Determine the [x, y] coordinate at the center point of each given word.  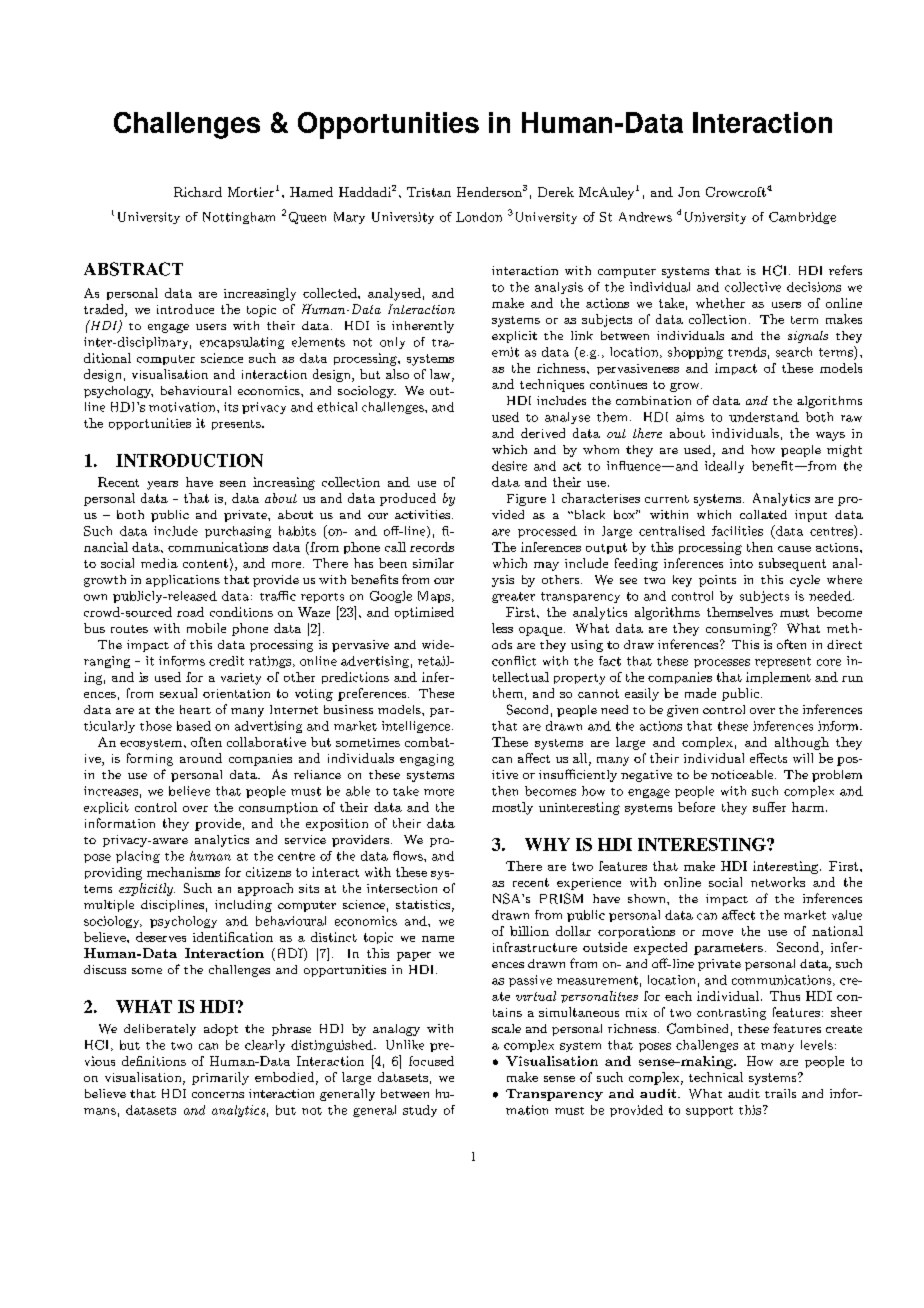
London [479, 217]
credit [226, 661]
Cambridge [802, 218]
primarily [220, 1078]
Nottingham [239, 218]
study [420, 1111]
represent [783, 662]
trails [780, 1093]
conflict [514, 661]
